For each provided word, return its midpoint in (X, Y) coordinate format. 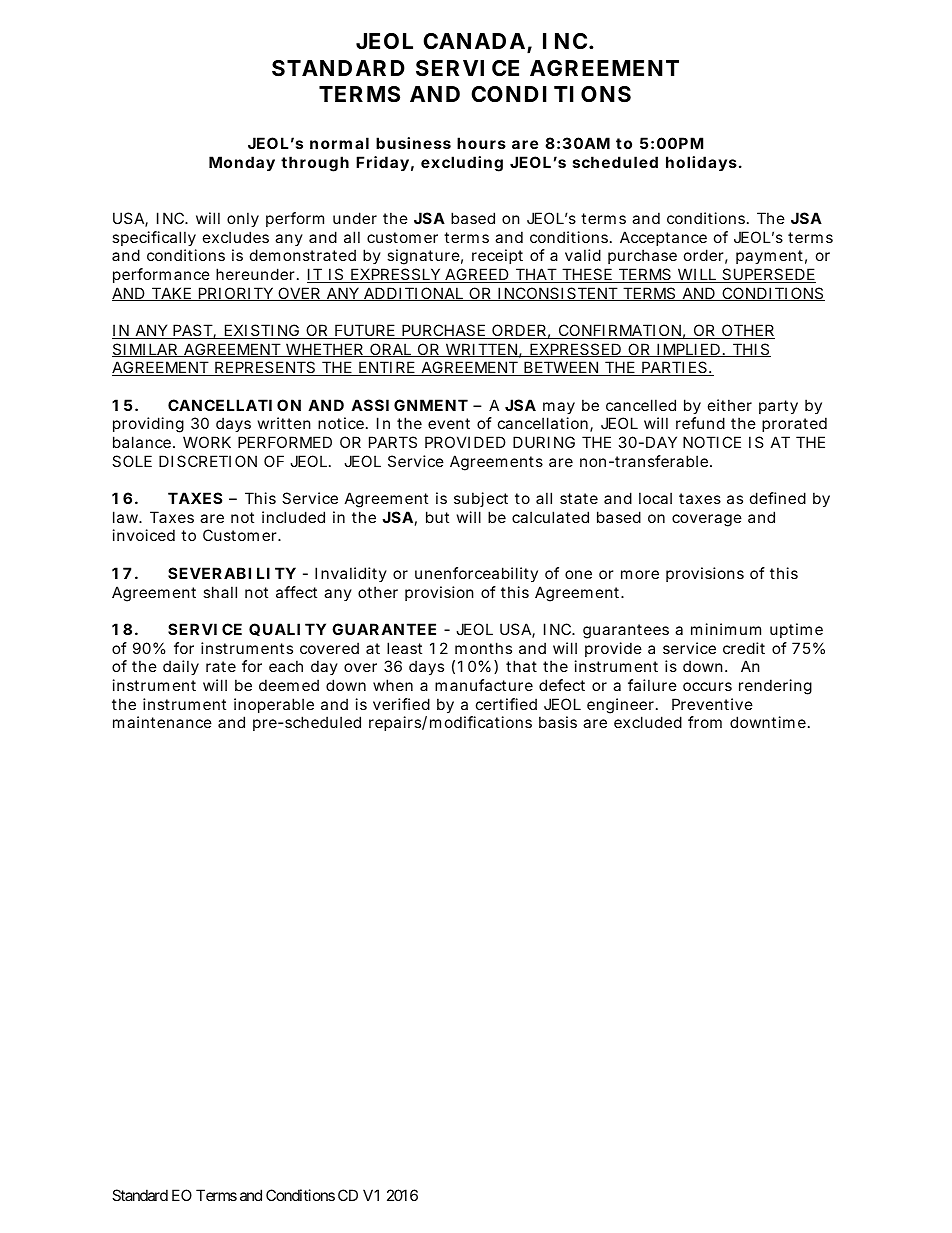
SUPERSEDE (768, 275)
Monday (242, 163)
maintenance (162, 722)
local (655, 498)
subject (481, 499)
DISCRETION (208, 461)
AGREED (476, 275)
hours (481, 143)
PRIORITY (235, 294)
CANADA (474, 41)
